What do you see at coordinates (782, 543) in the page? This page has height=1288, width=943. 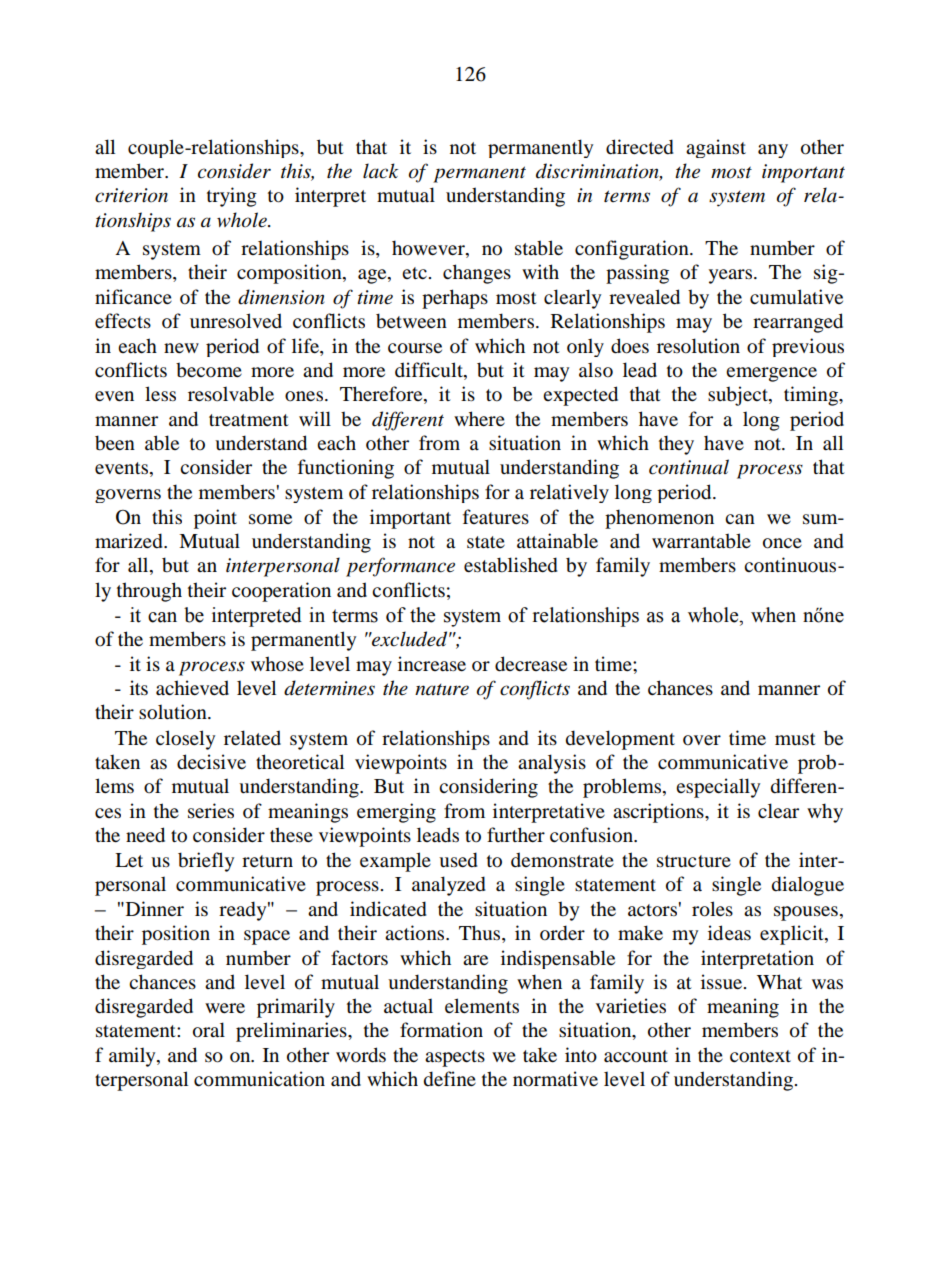 I see `once` at bounding box center [782, 543].
